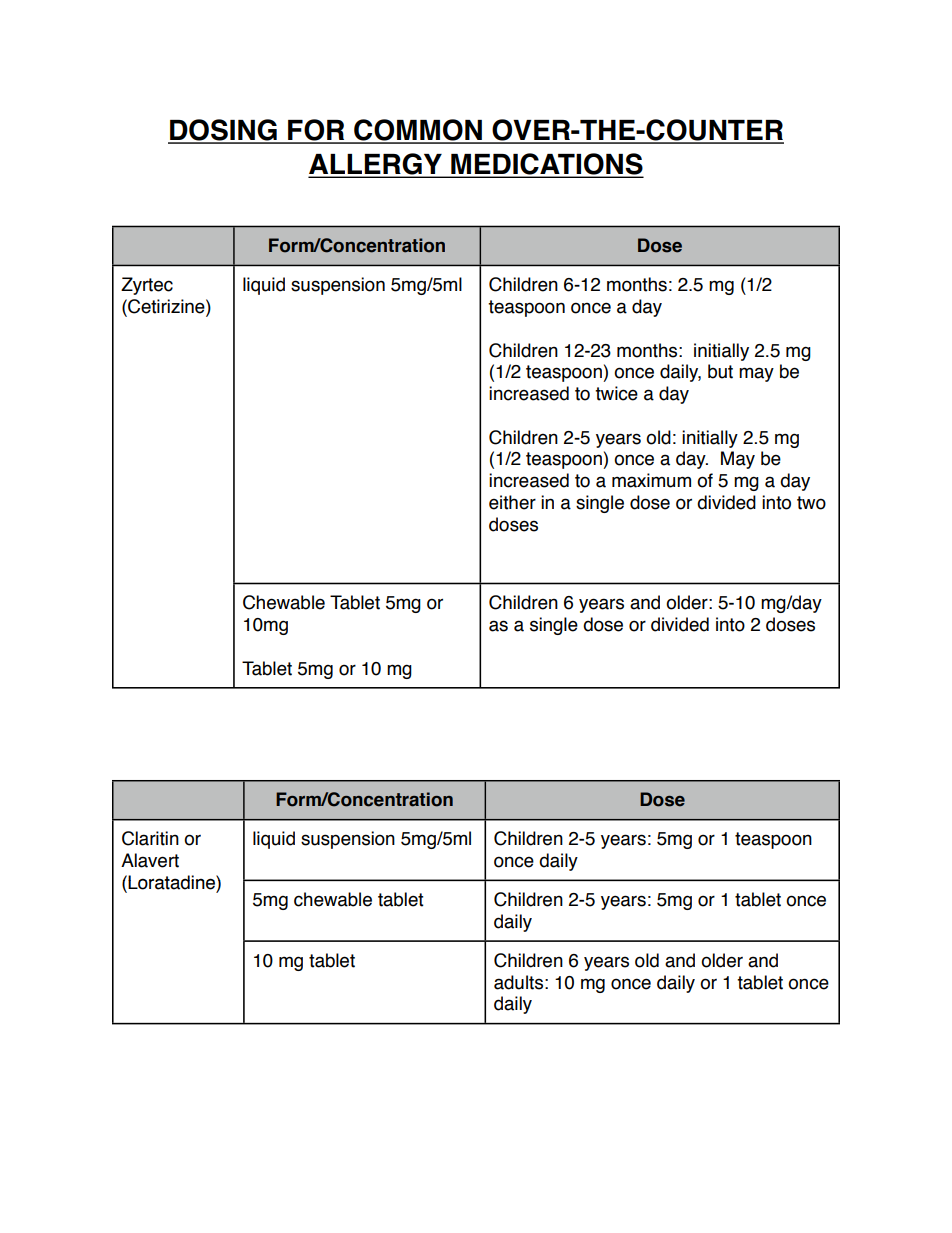  Describe the element at coordinates (223, 131) in the screenshot. I see `DOSING` at that location.
